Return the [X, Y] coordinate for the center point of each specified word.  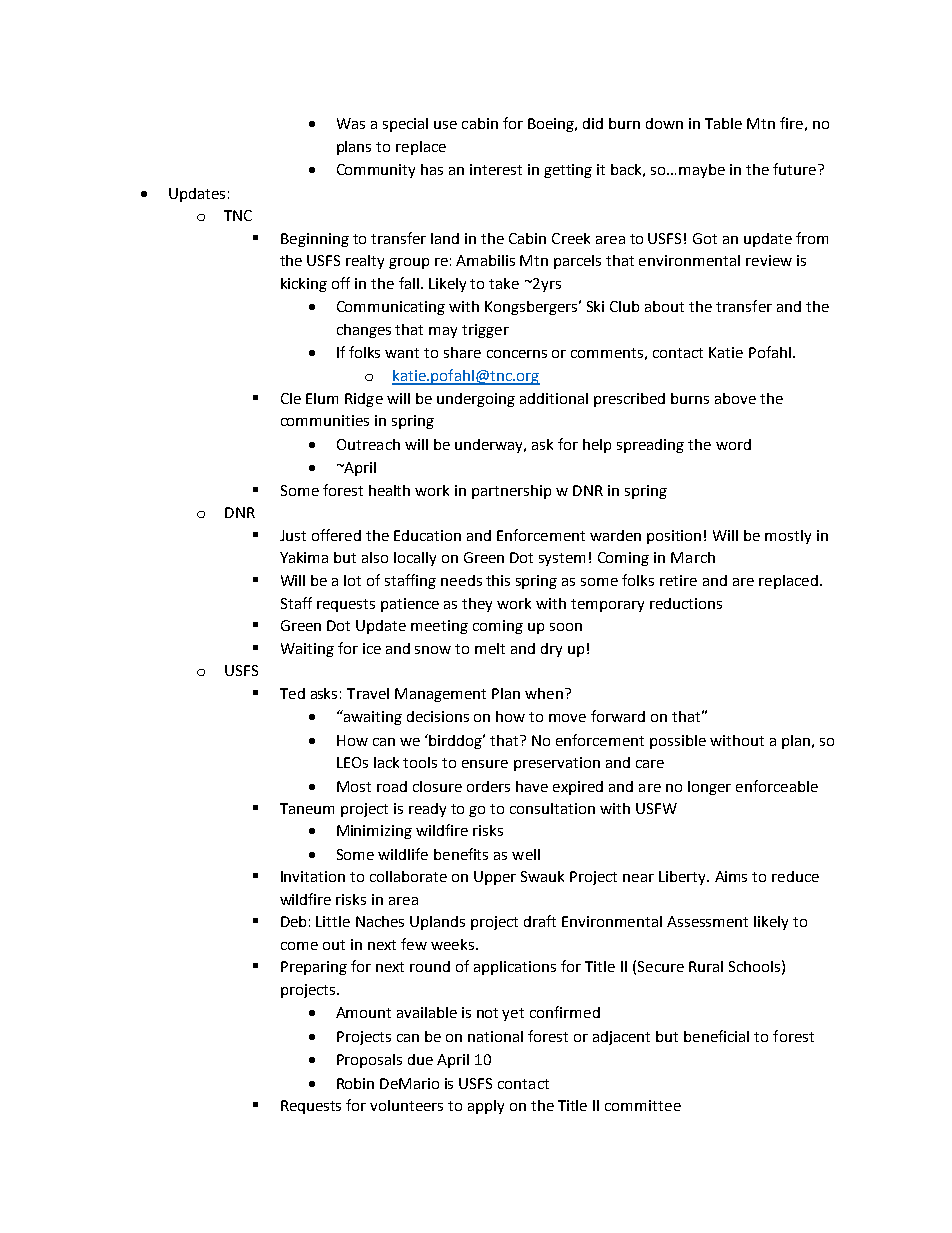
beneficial [716, 1036]
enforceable [777, 786]
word [733, 444]
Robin [355, 1083]
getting [568, 171]
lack [386, 762]
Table [723, 123]
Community [376, 171]
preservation [557, 764]
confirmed [565, 1012]
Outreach [368, 444]
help [597, 446]
